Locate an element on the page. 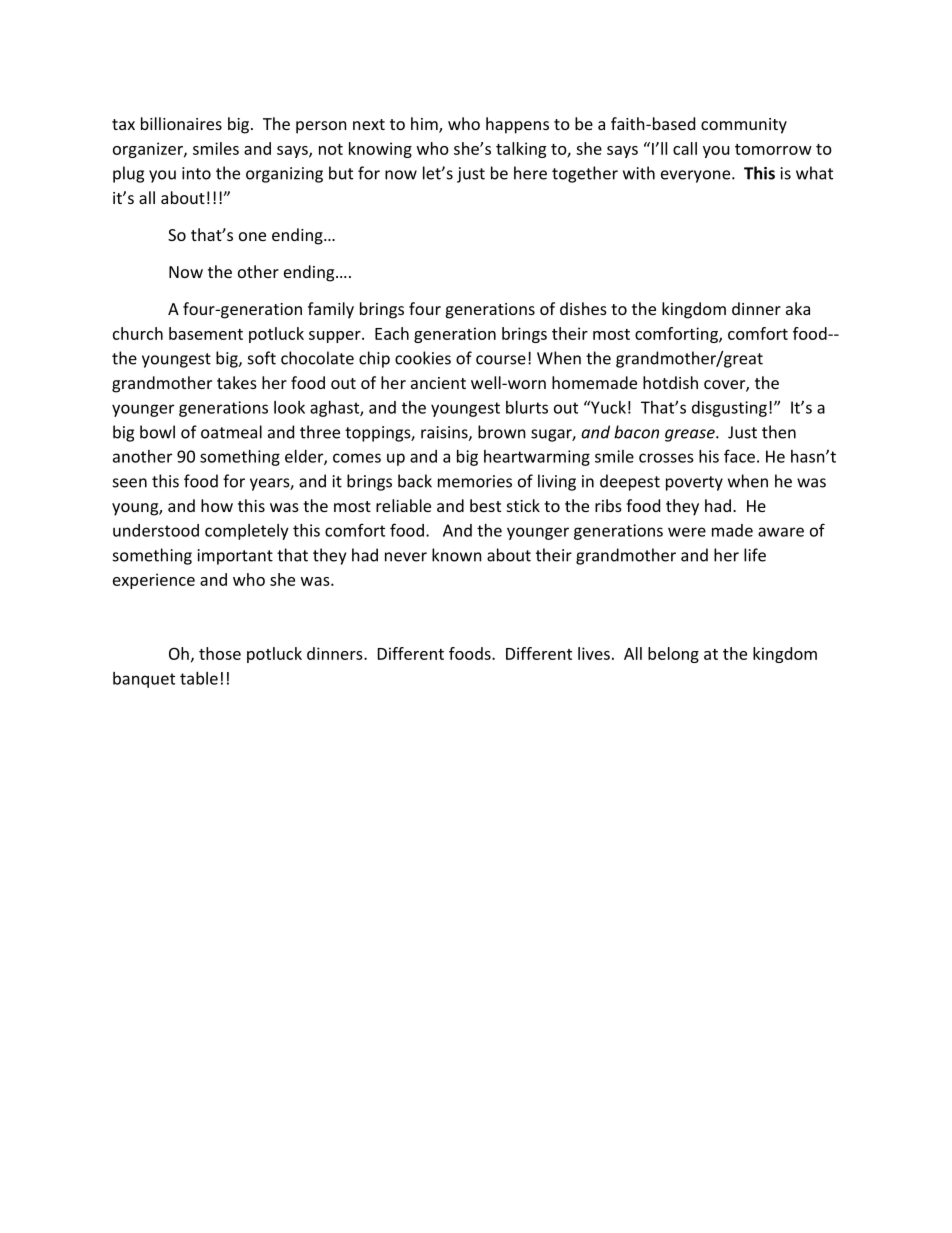 The image size is (952, 1233). those is located at coordinates (220, 653).
